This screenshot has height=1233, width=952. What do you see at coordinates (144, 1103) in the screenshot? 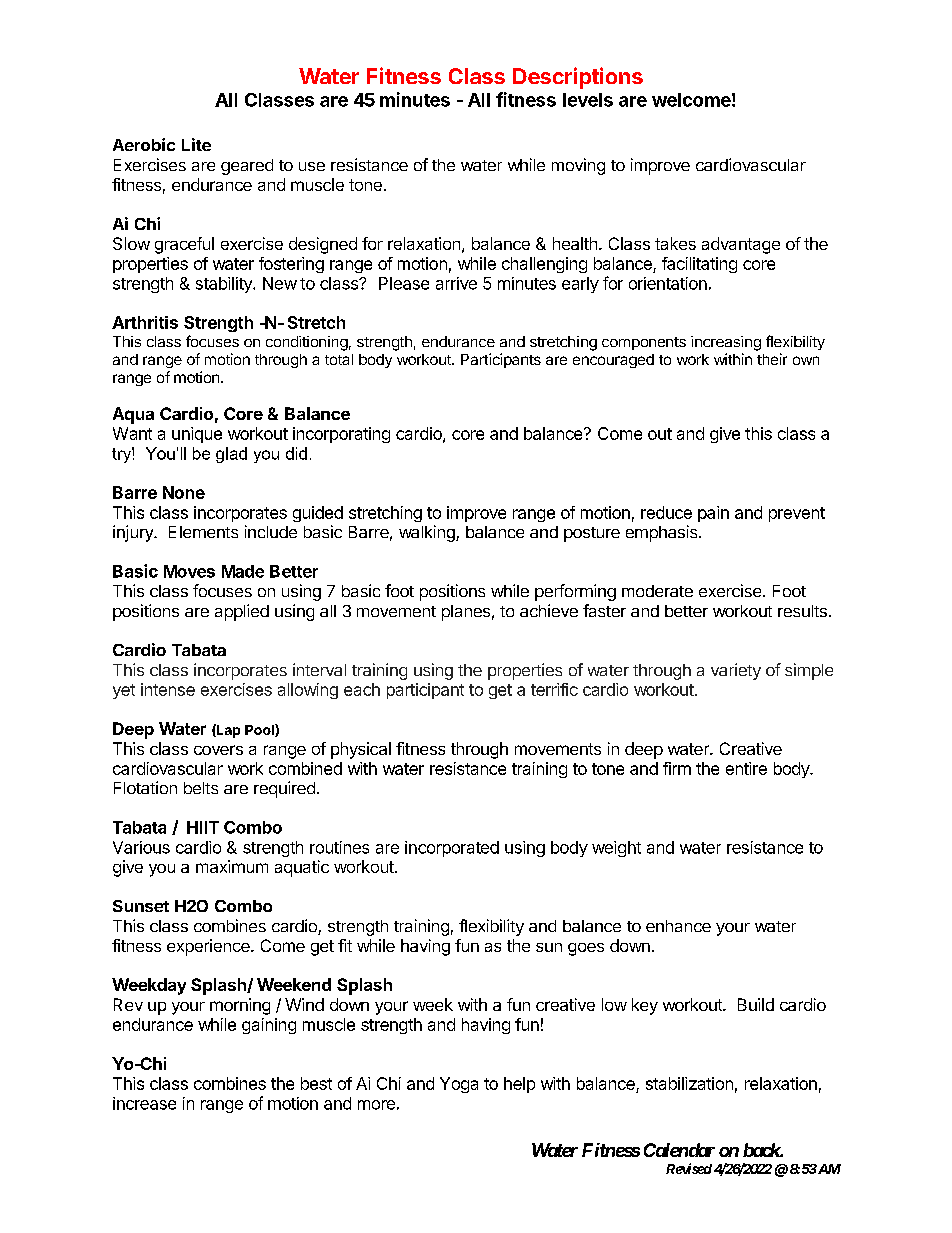
I see `increase` at bounding box center [144, 1103].
